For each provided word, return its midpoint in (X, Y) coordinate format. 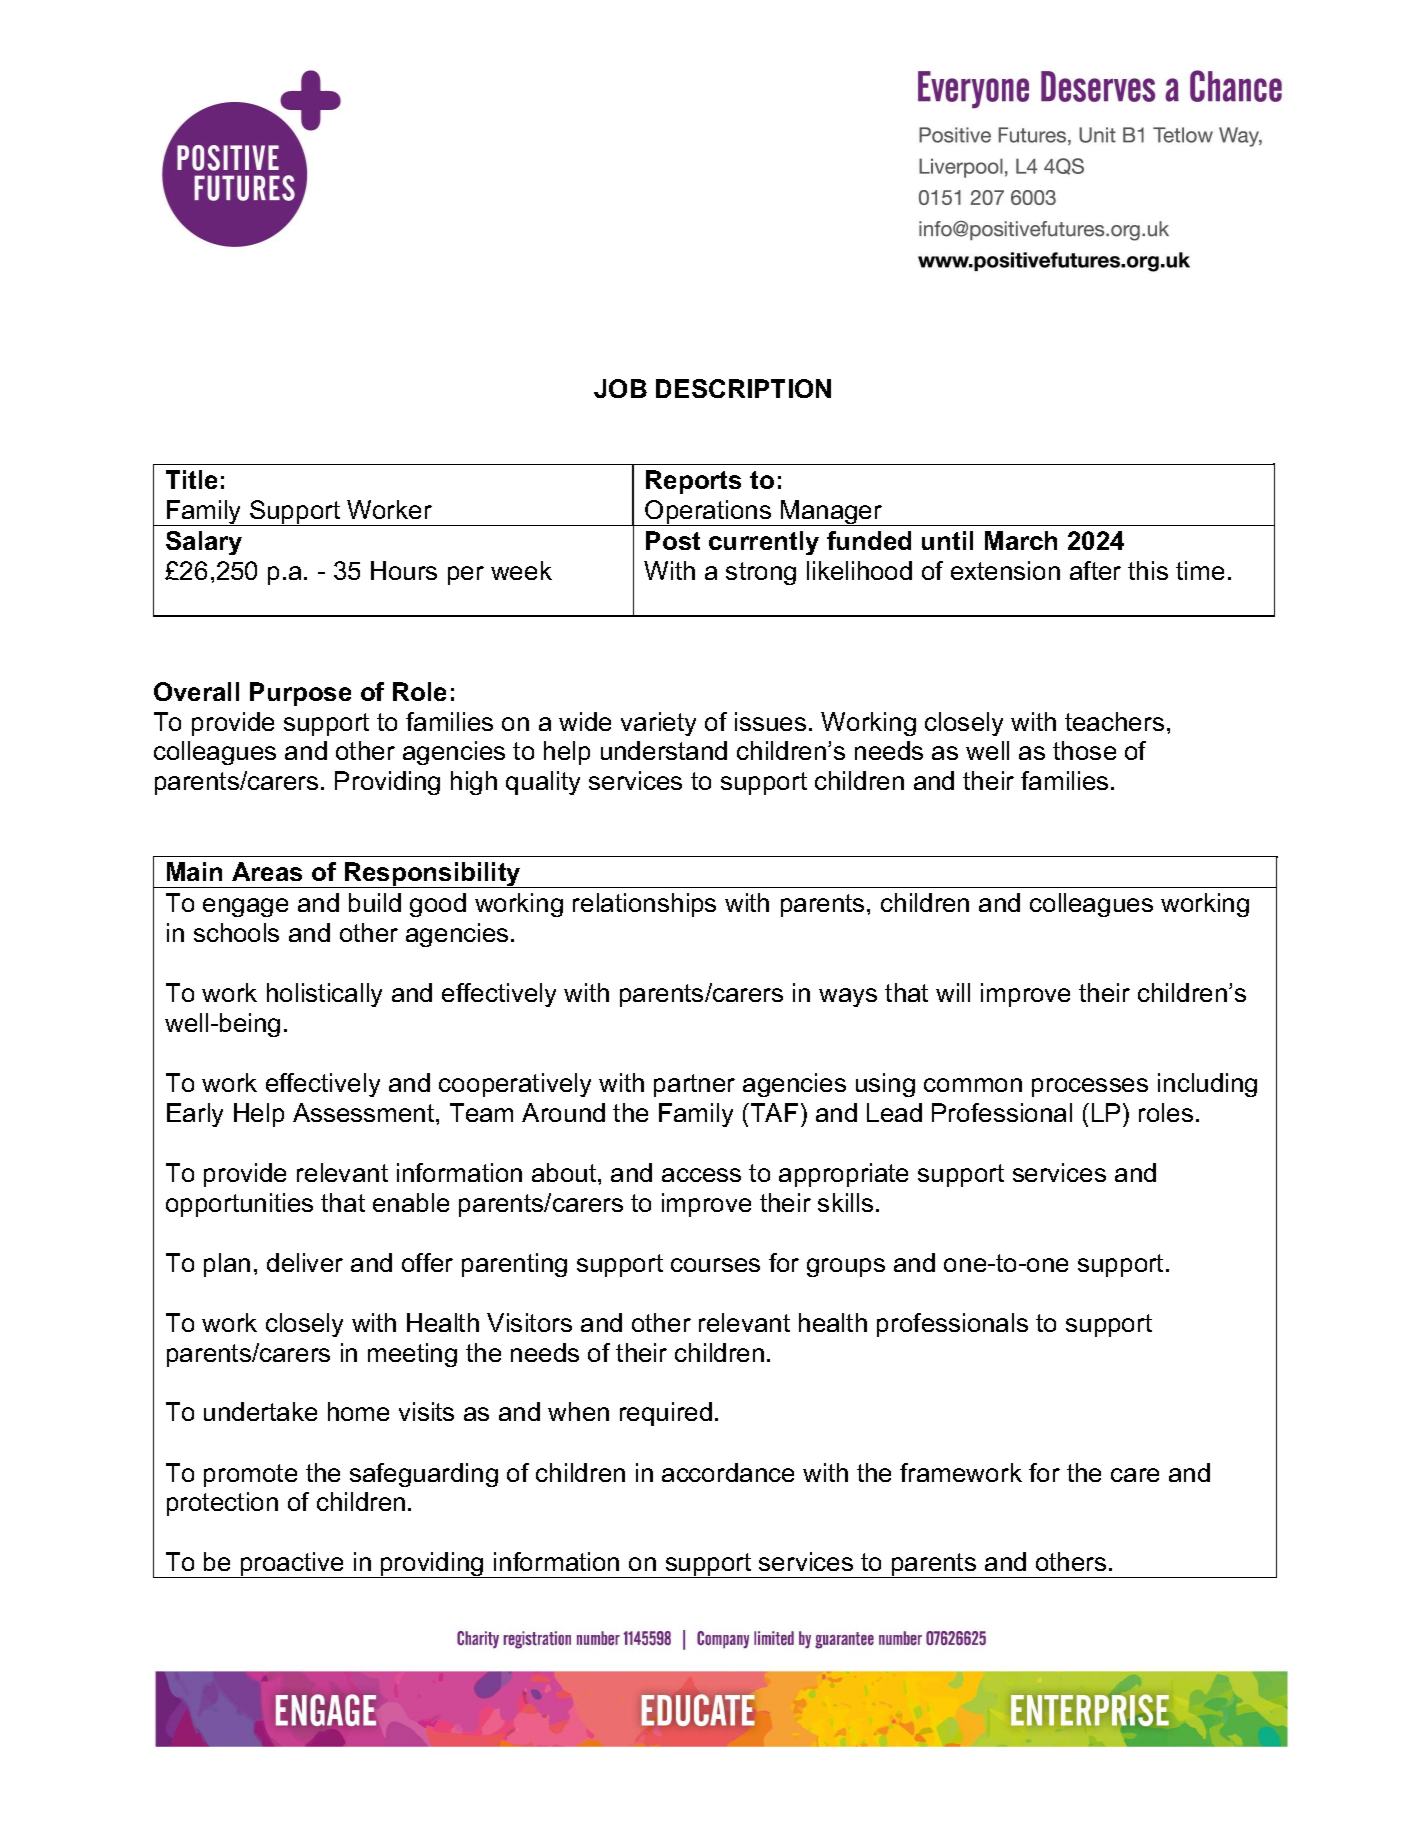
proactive (292, 1565)
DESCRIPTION (743, 388)
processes (1090, 1087)
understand (664, 750)
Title (191, 479)
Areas (267, 871)
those (1084, 750)
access (701, 1175)
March (1021, 540)
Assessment (365, 1112)
